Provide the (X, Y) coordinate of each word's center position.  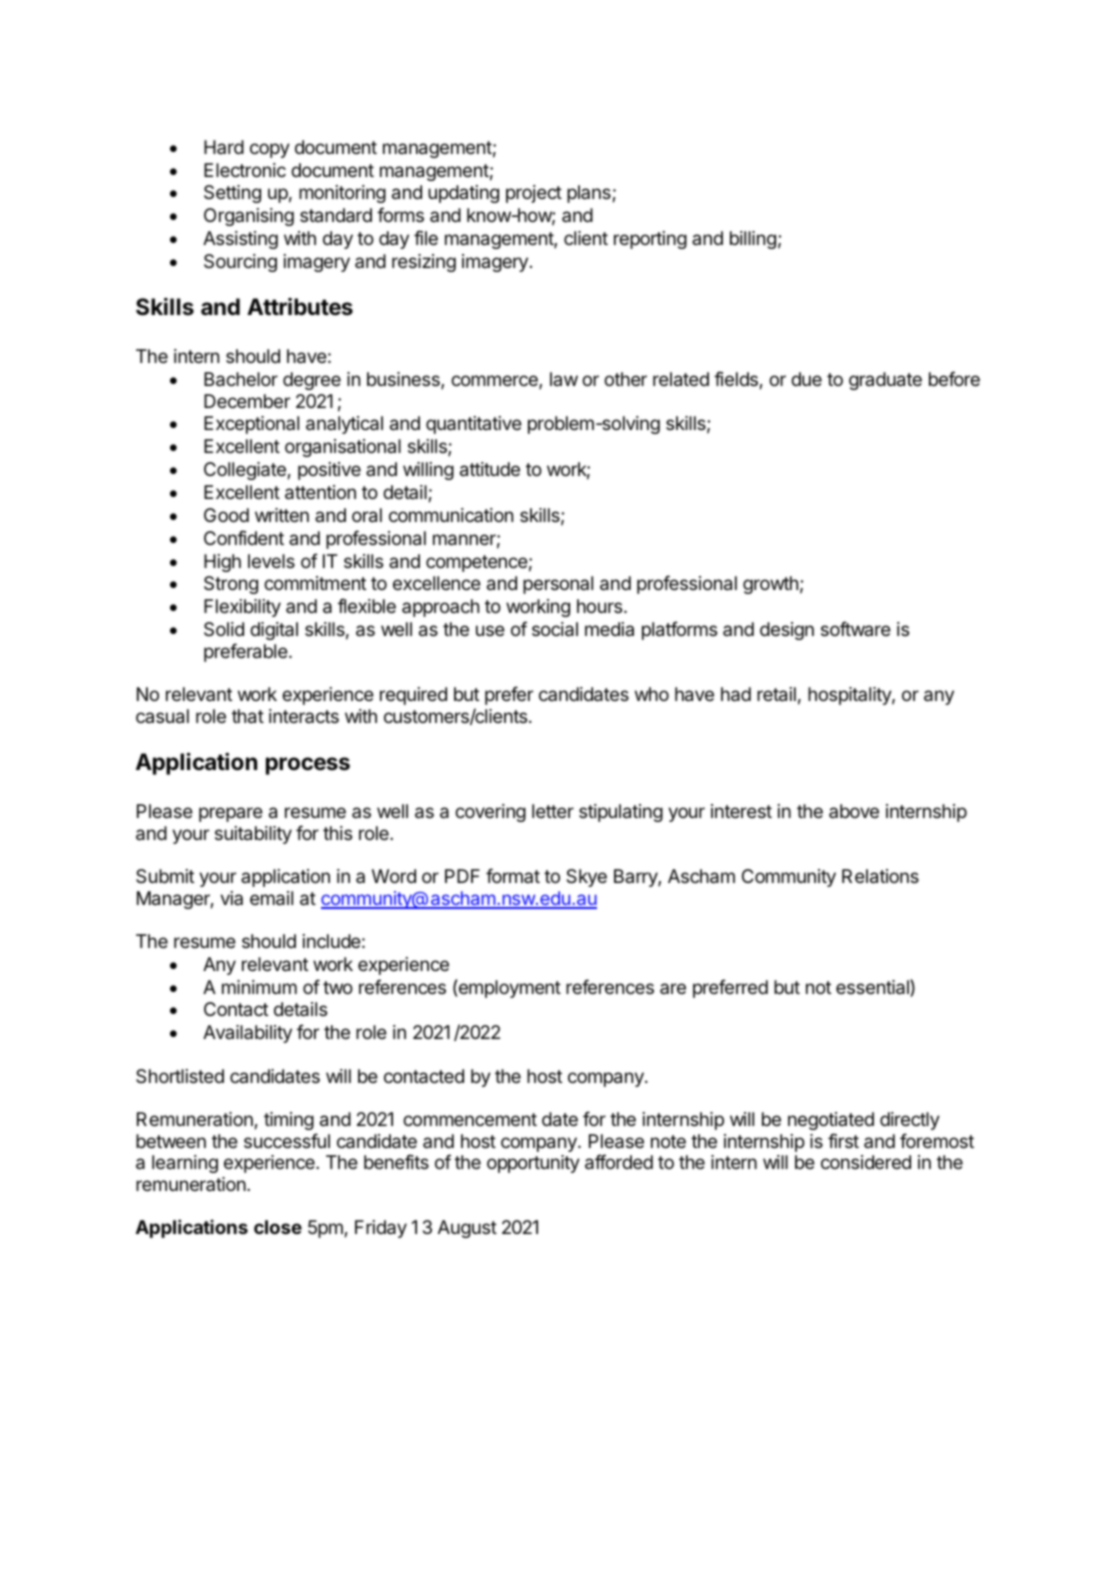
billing (753, 240)
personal (558, 585)
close (278, 1227)
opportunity (533, 1164)
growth (770, 585)
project (534, 194)
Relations (880, 876)
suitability (253, 835)
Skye (586, 878)
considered (866, 1162)
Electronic (245, 170)
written (282, 515)
